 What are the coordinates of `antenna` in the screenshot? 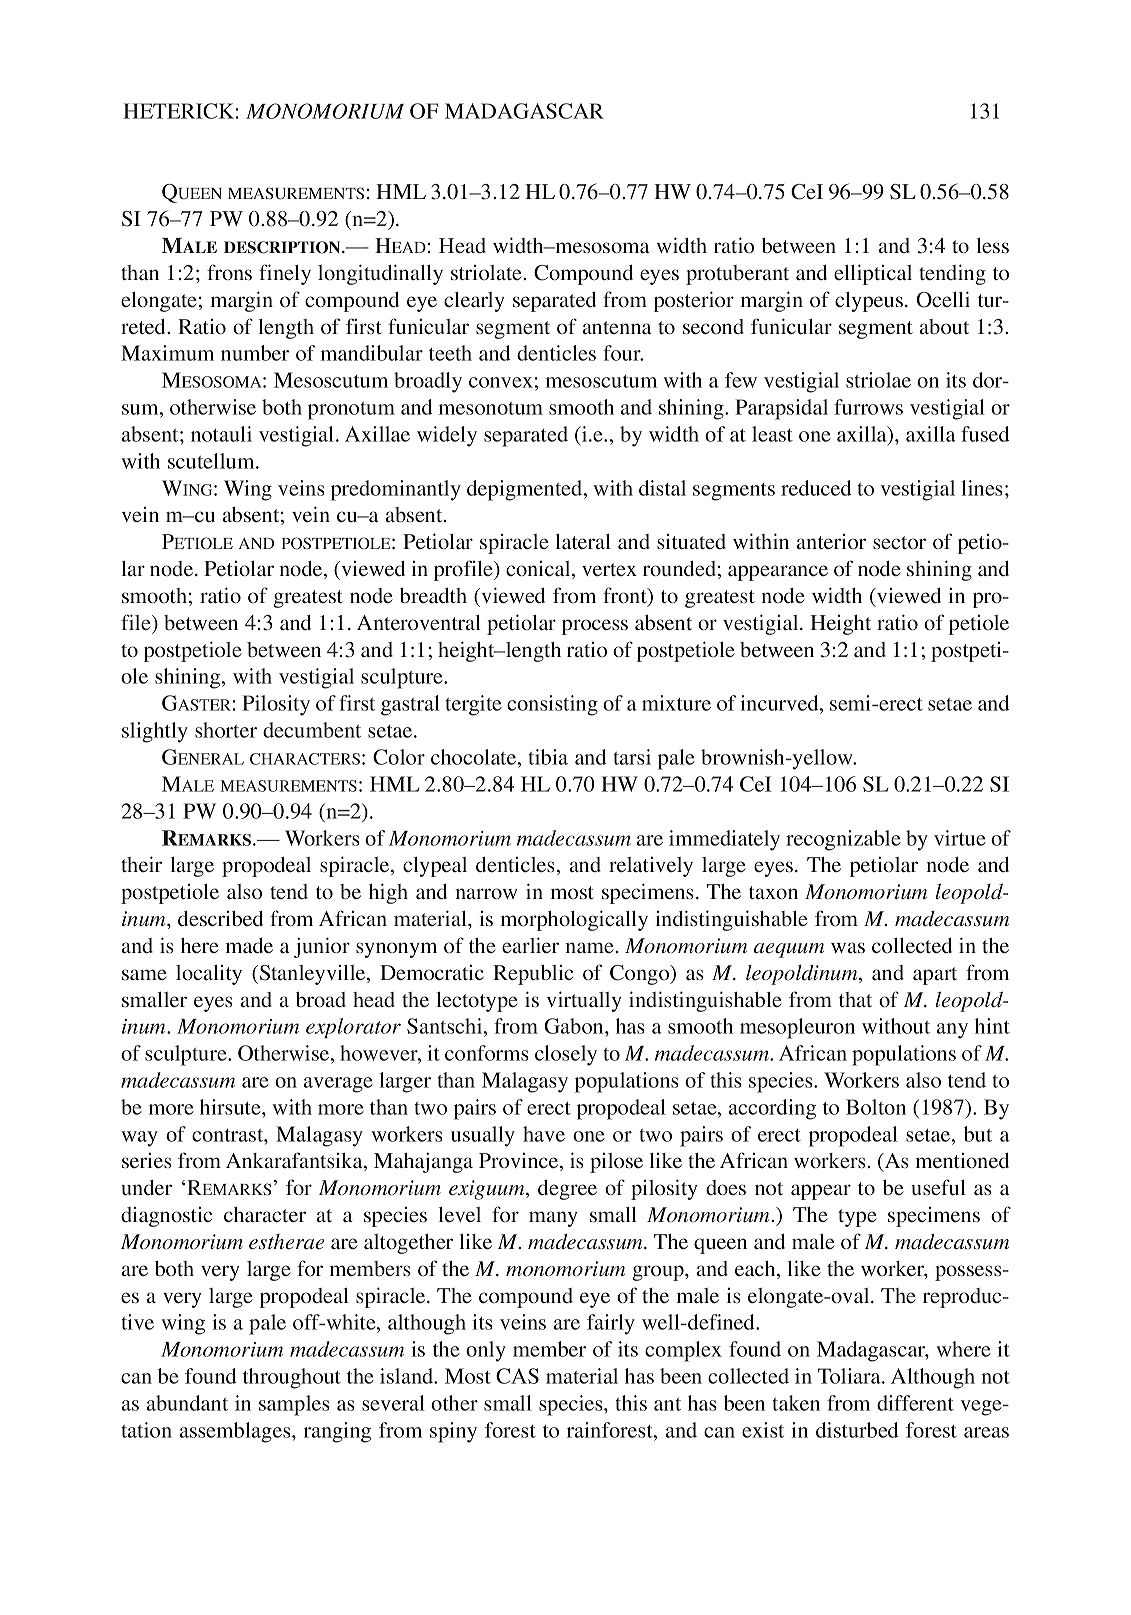 It's located at (617, 327).
